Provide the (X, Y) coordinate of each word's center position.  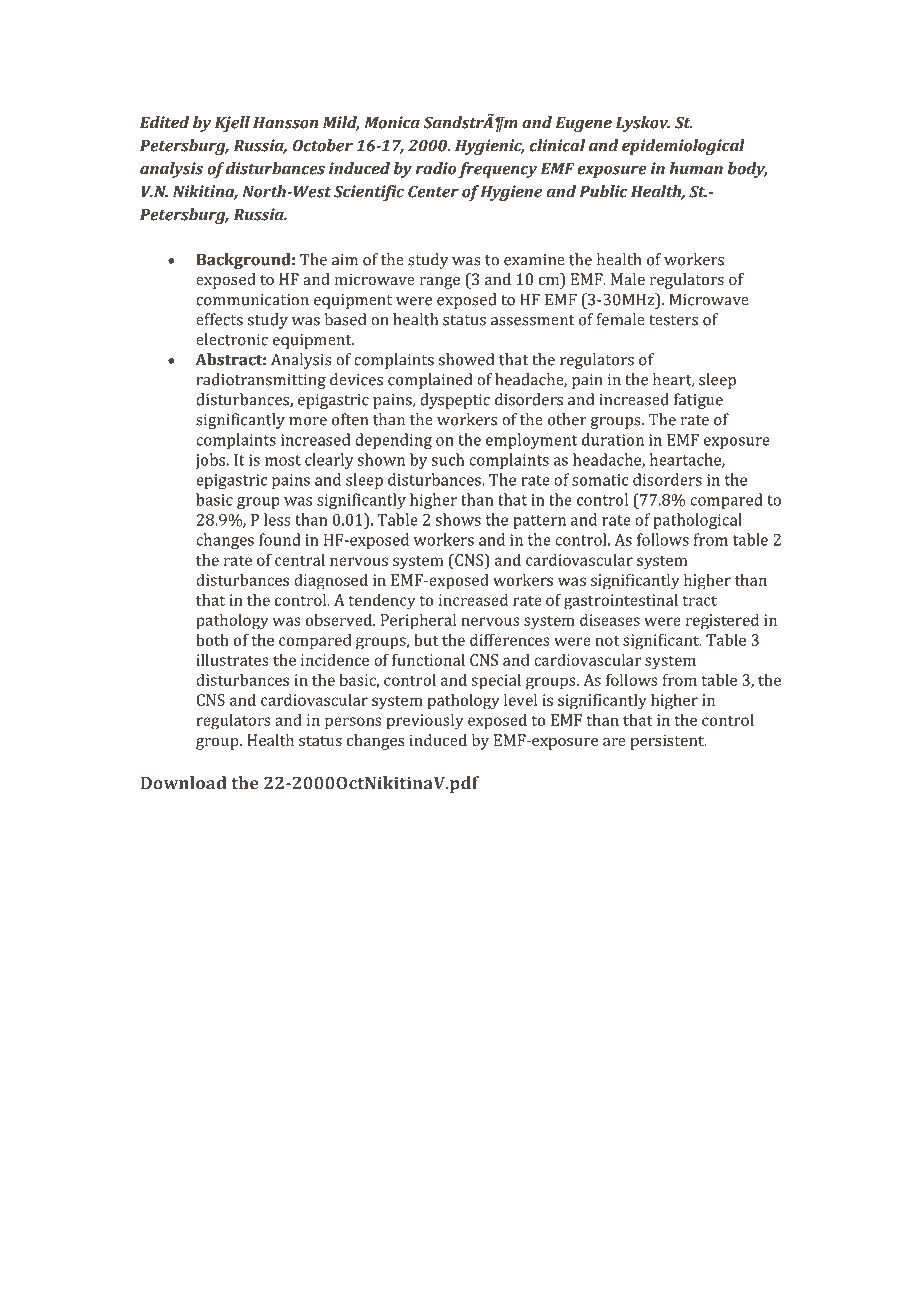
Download (183, 783)
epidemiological (683, 147)
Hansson (285, 123)
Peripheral (418, 621)
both (212, 639)
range (440, 283)
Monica (392, 122)
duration (613, 439)
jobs (210, 461)
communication (252, 300)
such (447, 459)
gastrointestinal (621, 601)
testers (673, 320)
